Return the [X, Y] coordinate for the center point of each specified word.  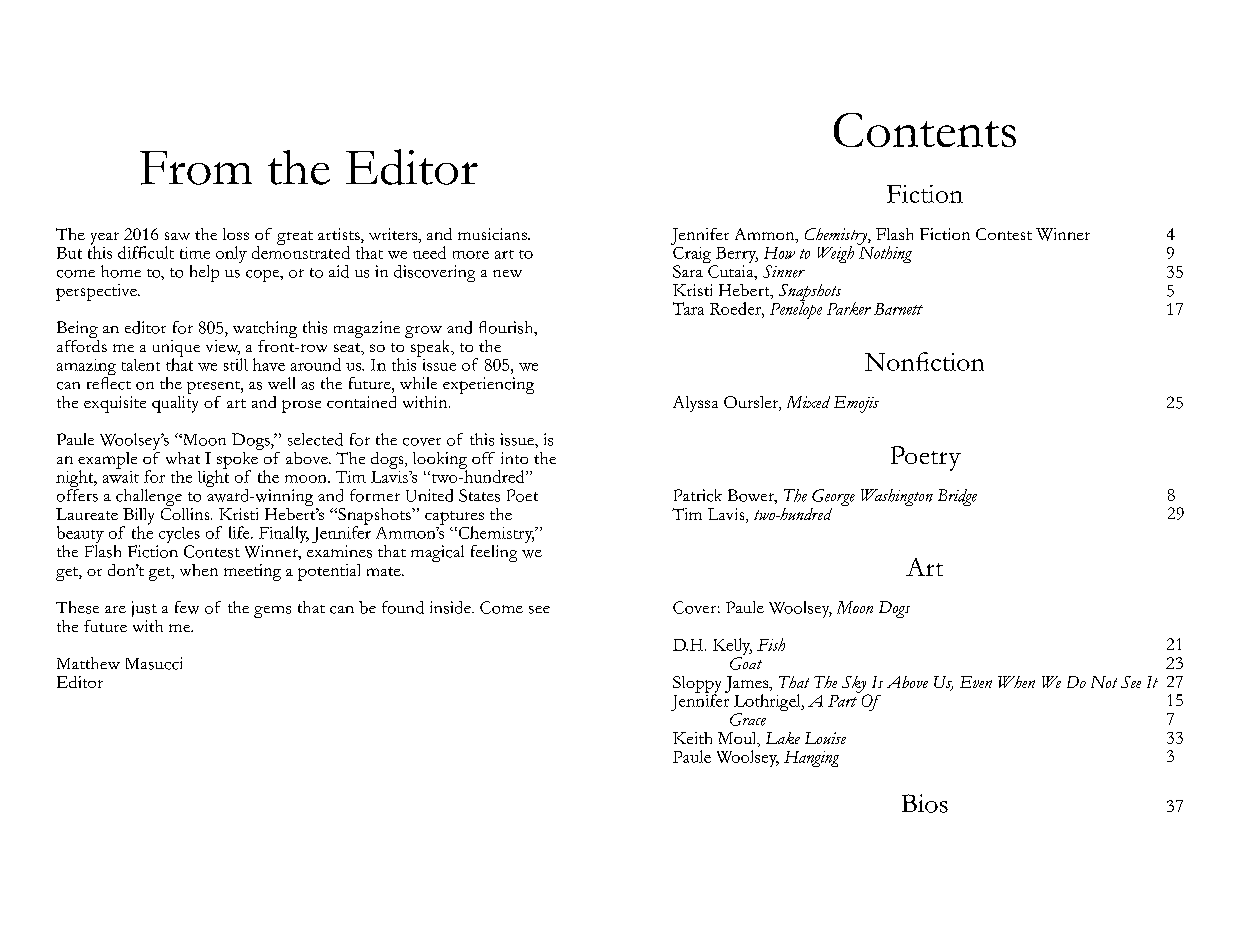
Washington [897, 497]
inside [451, 607]
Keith [692, 738]
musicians [493, 234]
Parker [849, 308]
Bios [925, 803]
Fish [771, 644]
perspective [97, 292]
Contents [925, 130]
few [187, 607]
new [507, 273]
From [196, 168]
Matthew [88, 663]
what [183, 458]
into [514, 458]
